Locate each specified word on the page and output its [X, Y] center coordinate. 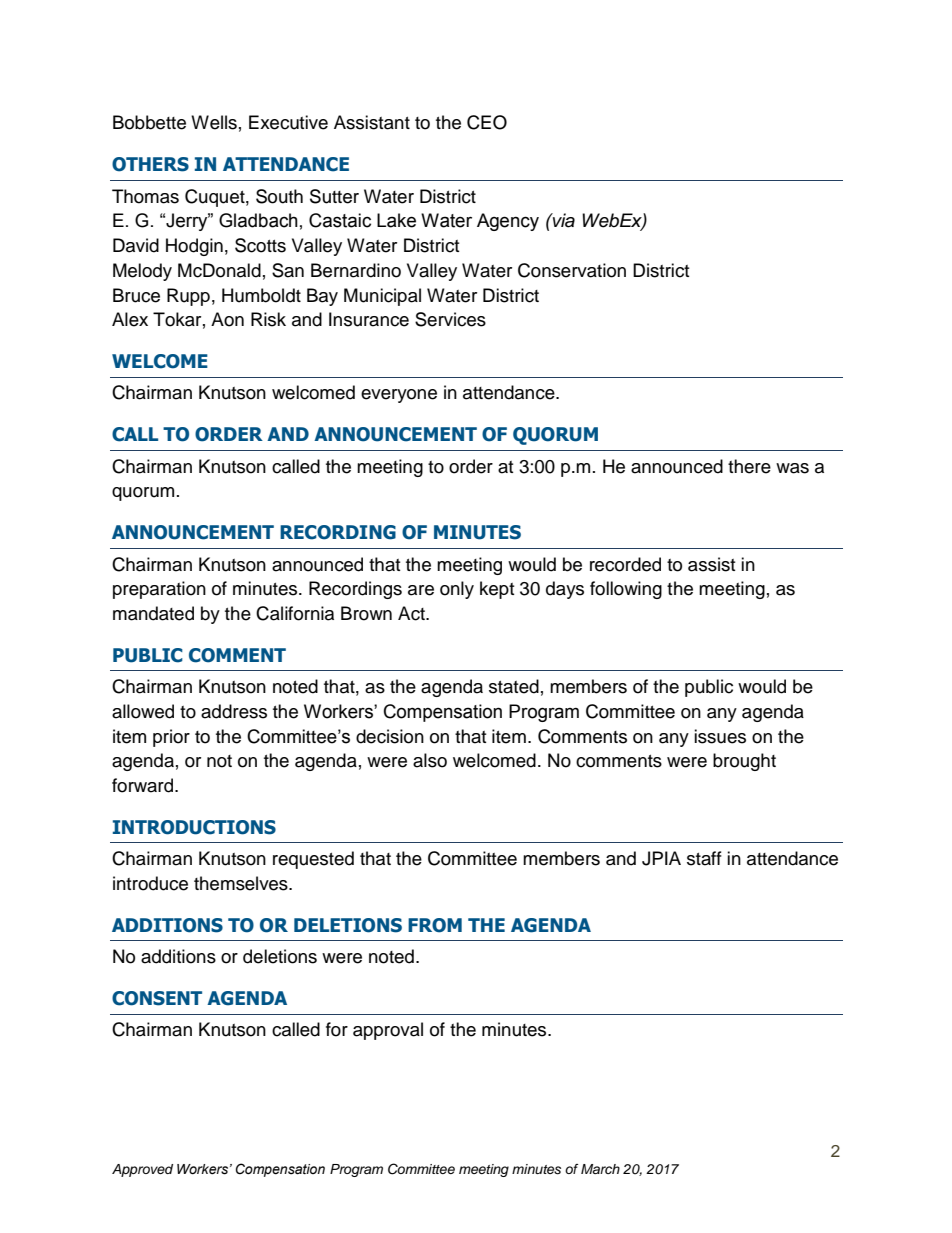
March [600, 1169]
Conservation [572, 270]
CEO [487, 122]
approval [388, 1031]
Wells [214, 122]
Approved [142, 1170]
